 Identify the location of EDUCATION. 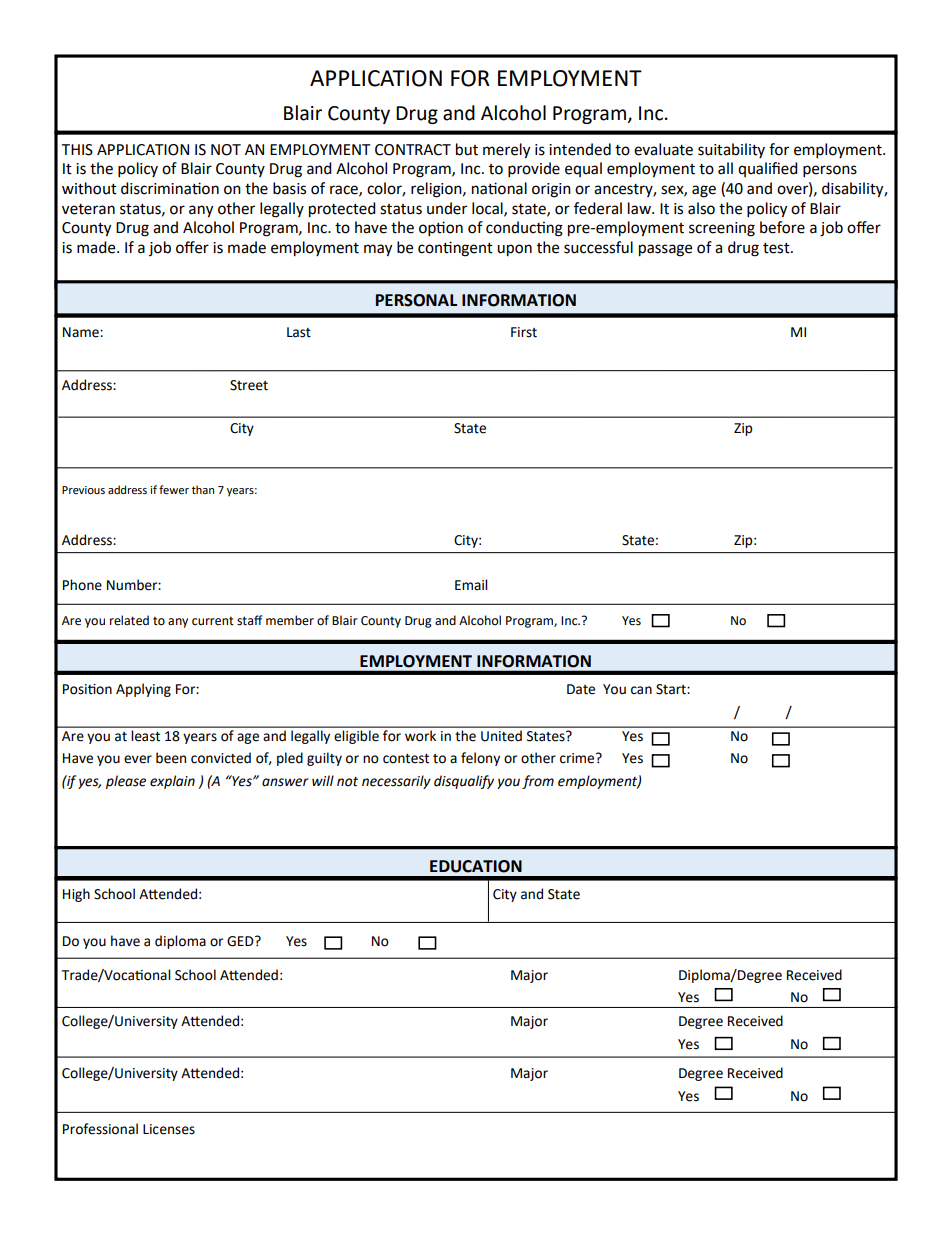
(476, 866).
